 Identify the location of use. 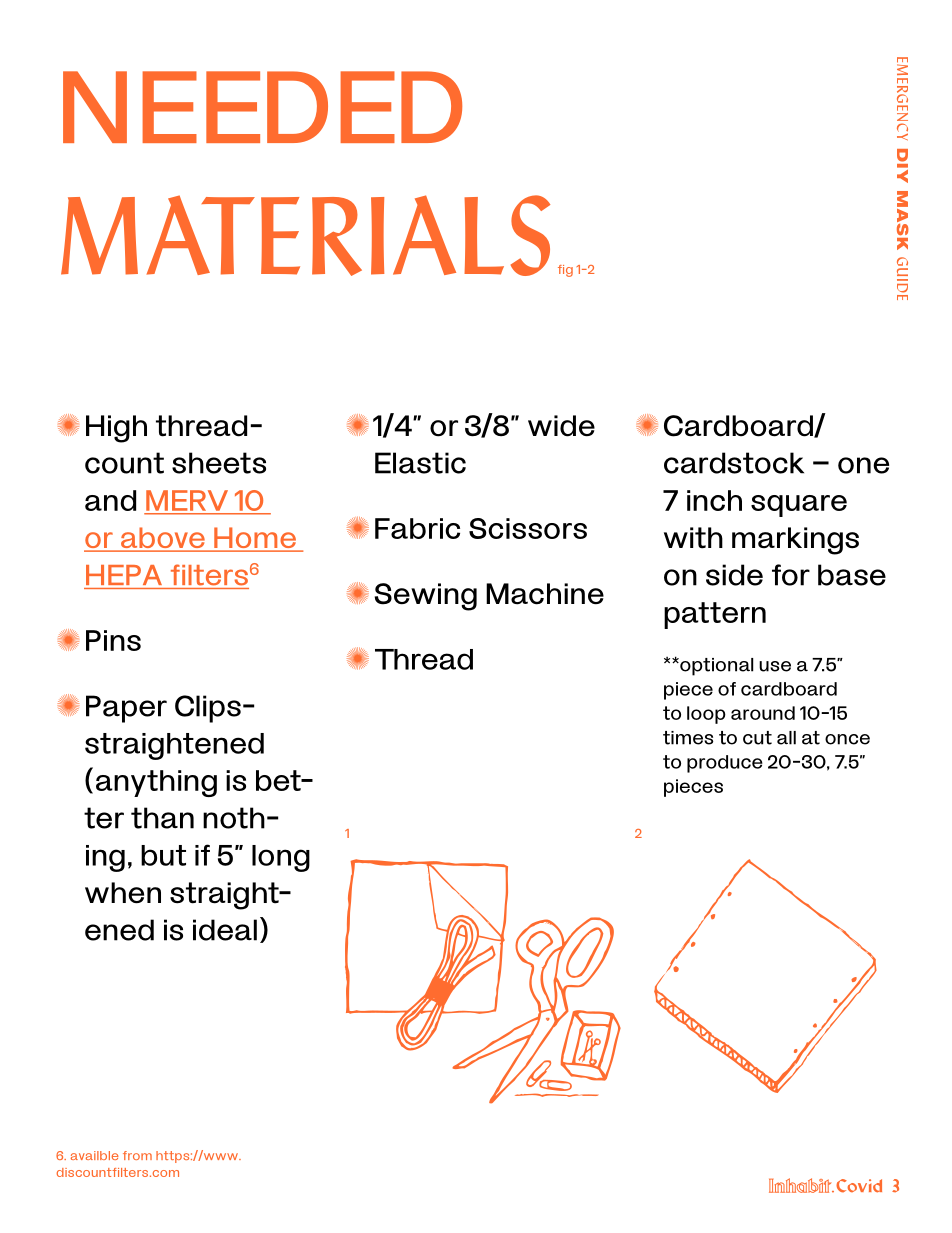
(775, 666).
